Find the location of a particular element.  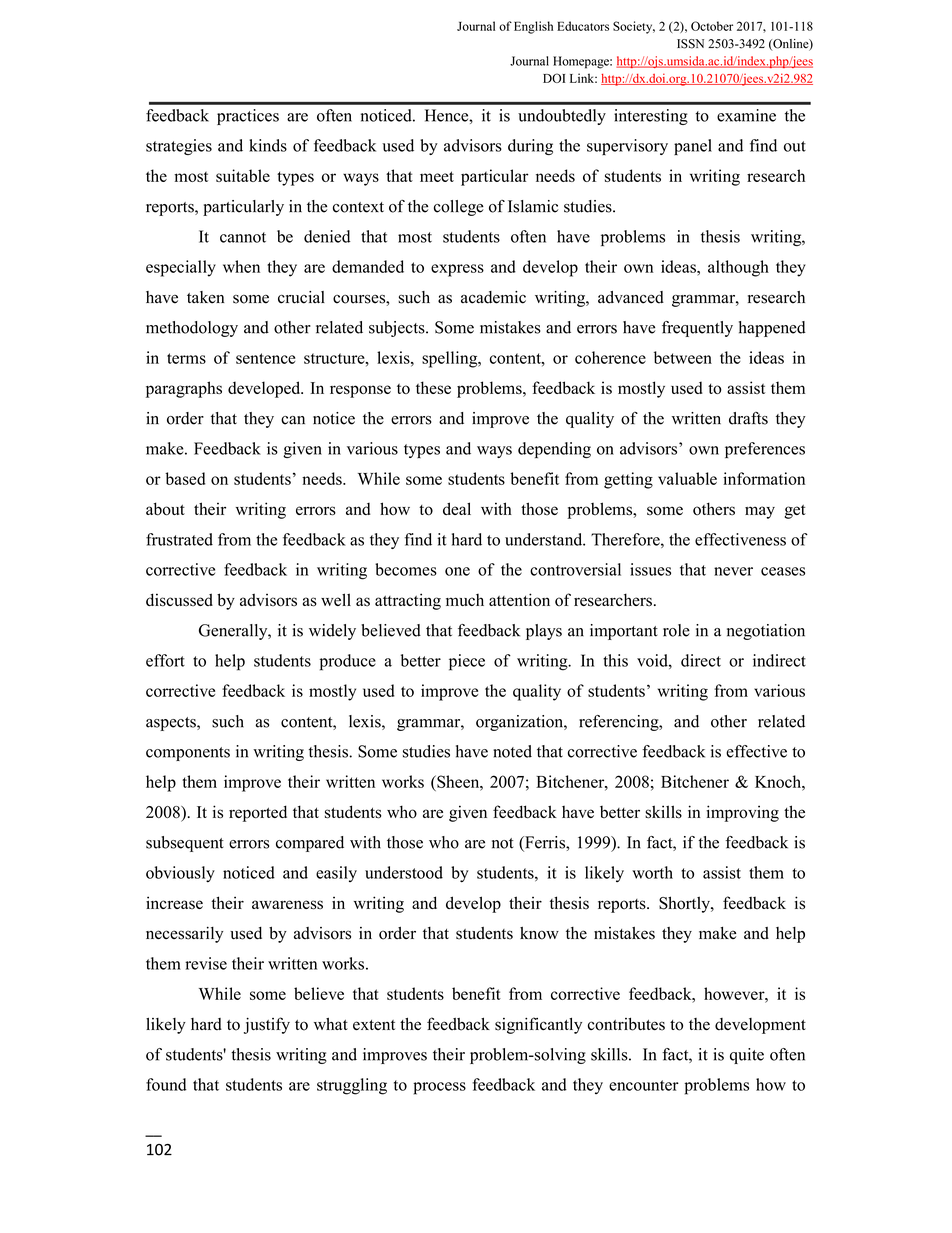

sentence is located at coordinates (265, 358).
